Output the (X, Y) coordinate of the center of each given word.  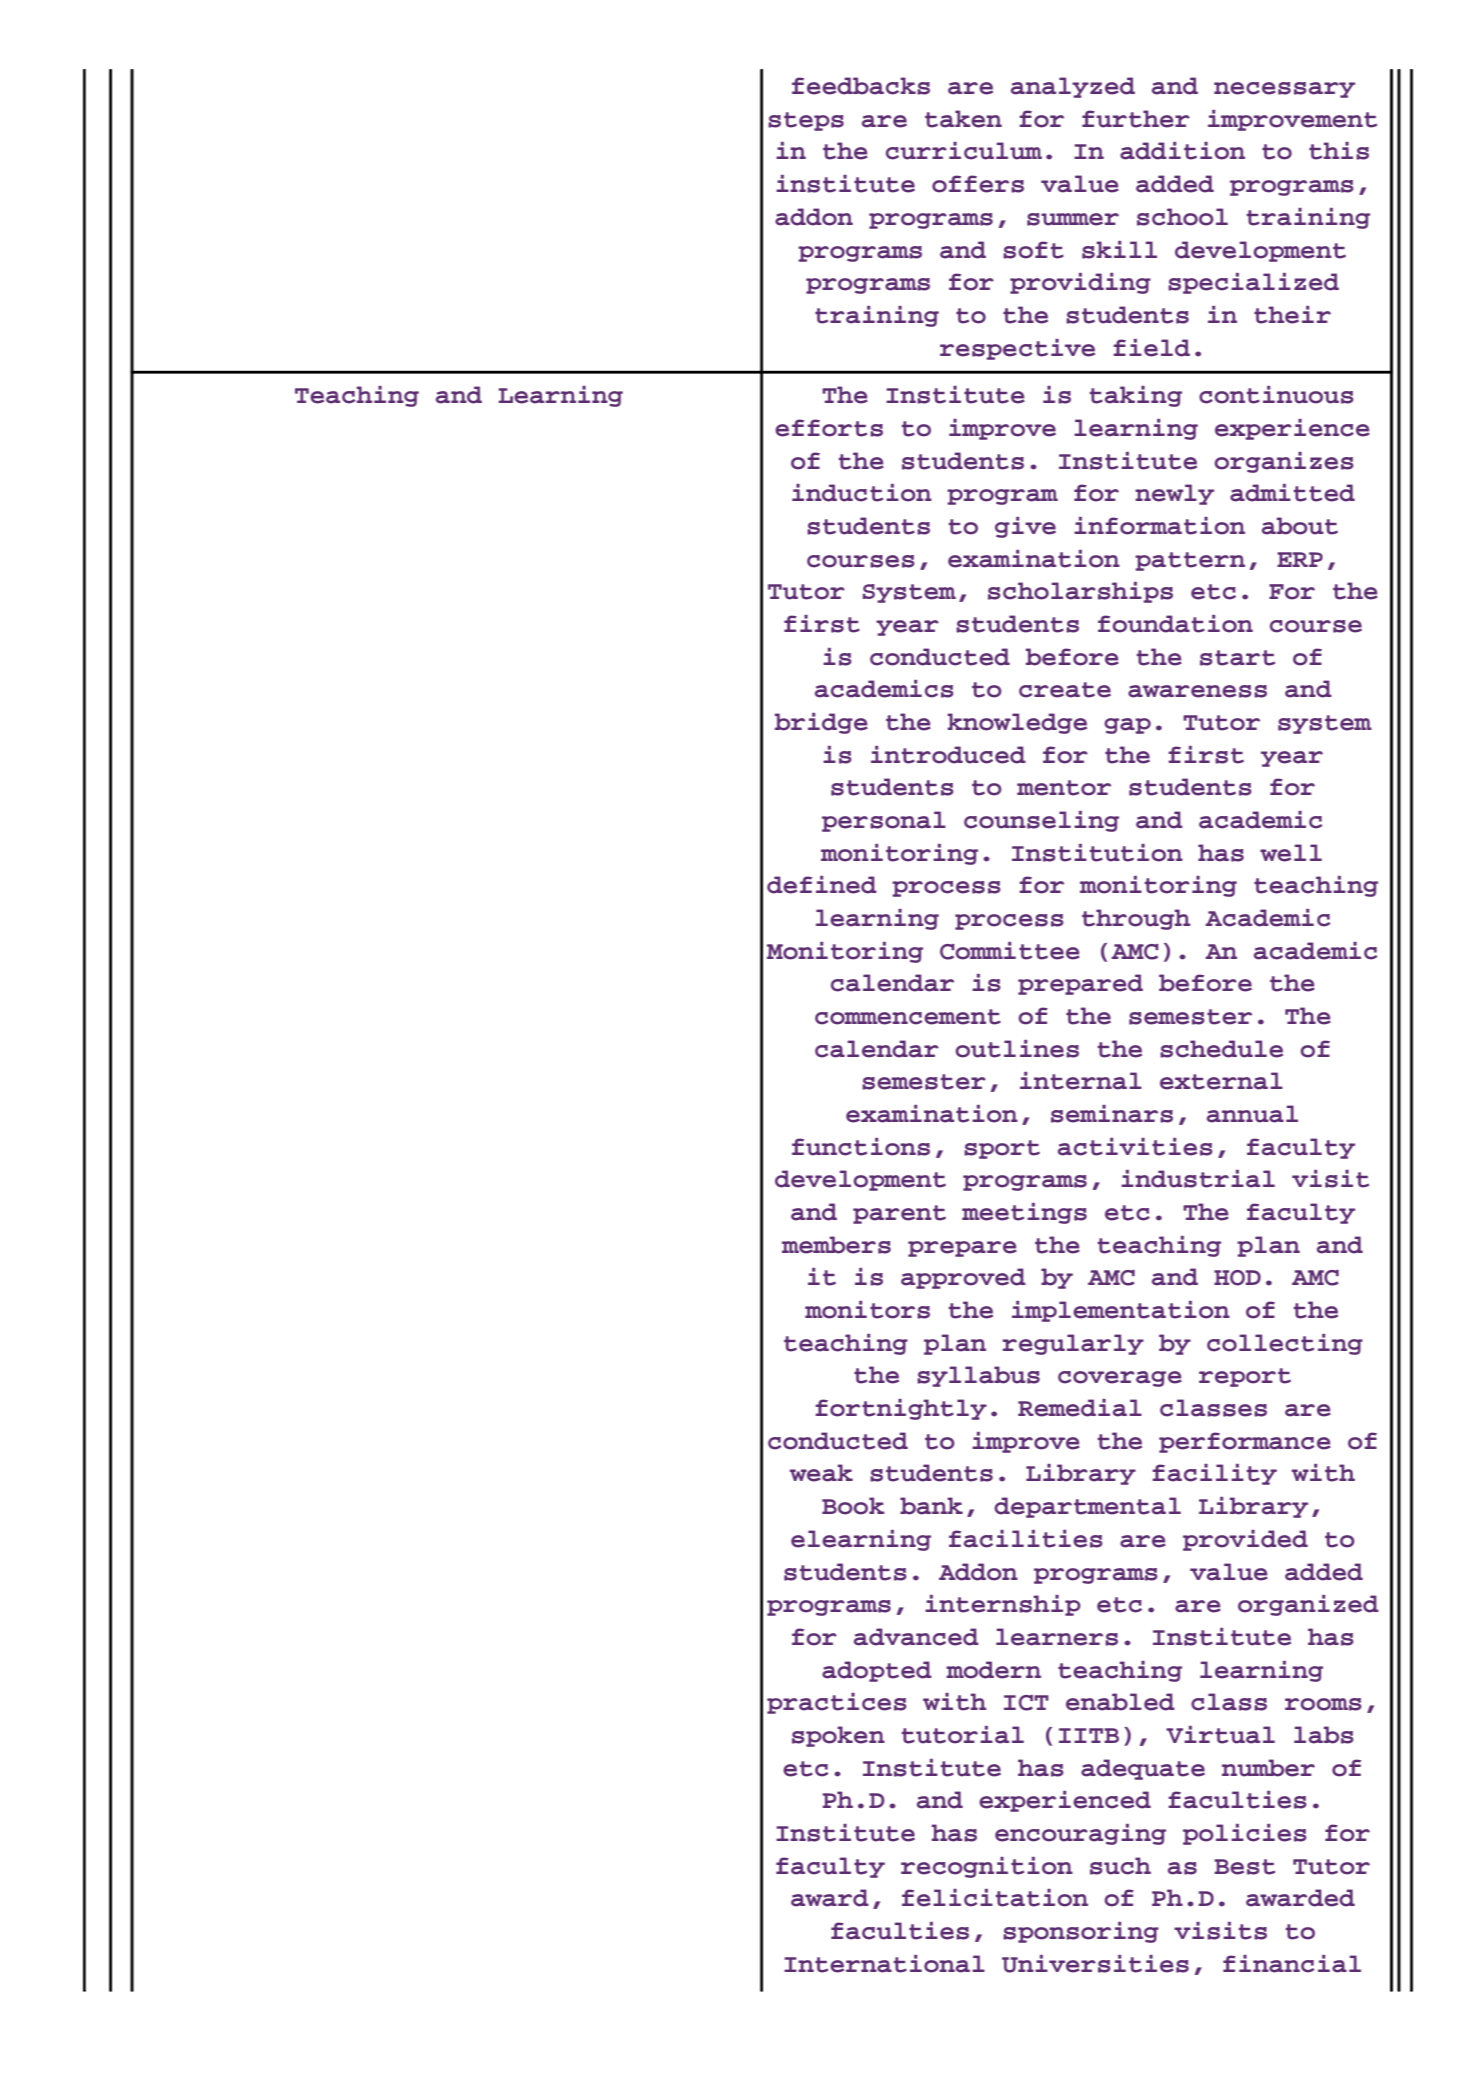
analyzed (1073, 87)
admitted (1292, 493)
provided (1245, 1540)
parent (899, 1214)
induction (862, 493)
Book (853, 1506)
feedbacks (861, 86)
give (1025, 527)
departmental (1087, 1507)
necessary (1284, 90)
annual (1252, 1114)
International (884, 1964)
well (1291, 853)
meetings (1024, 1213)
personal (884, 821)
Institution (1097, 853)
